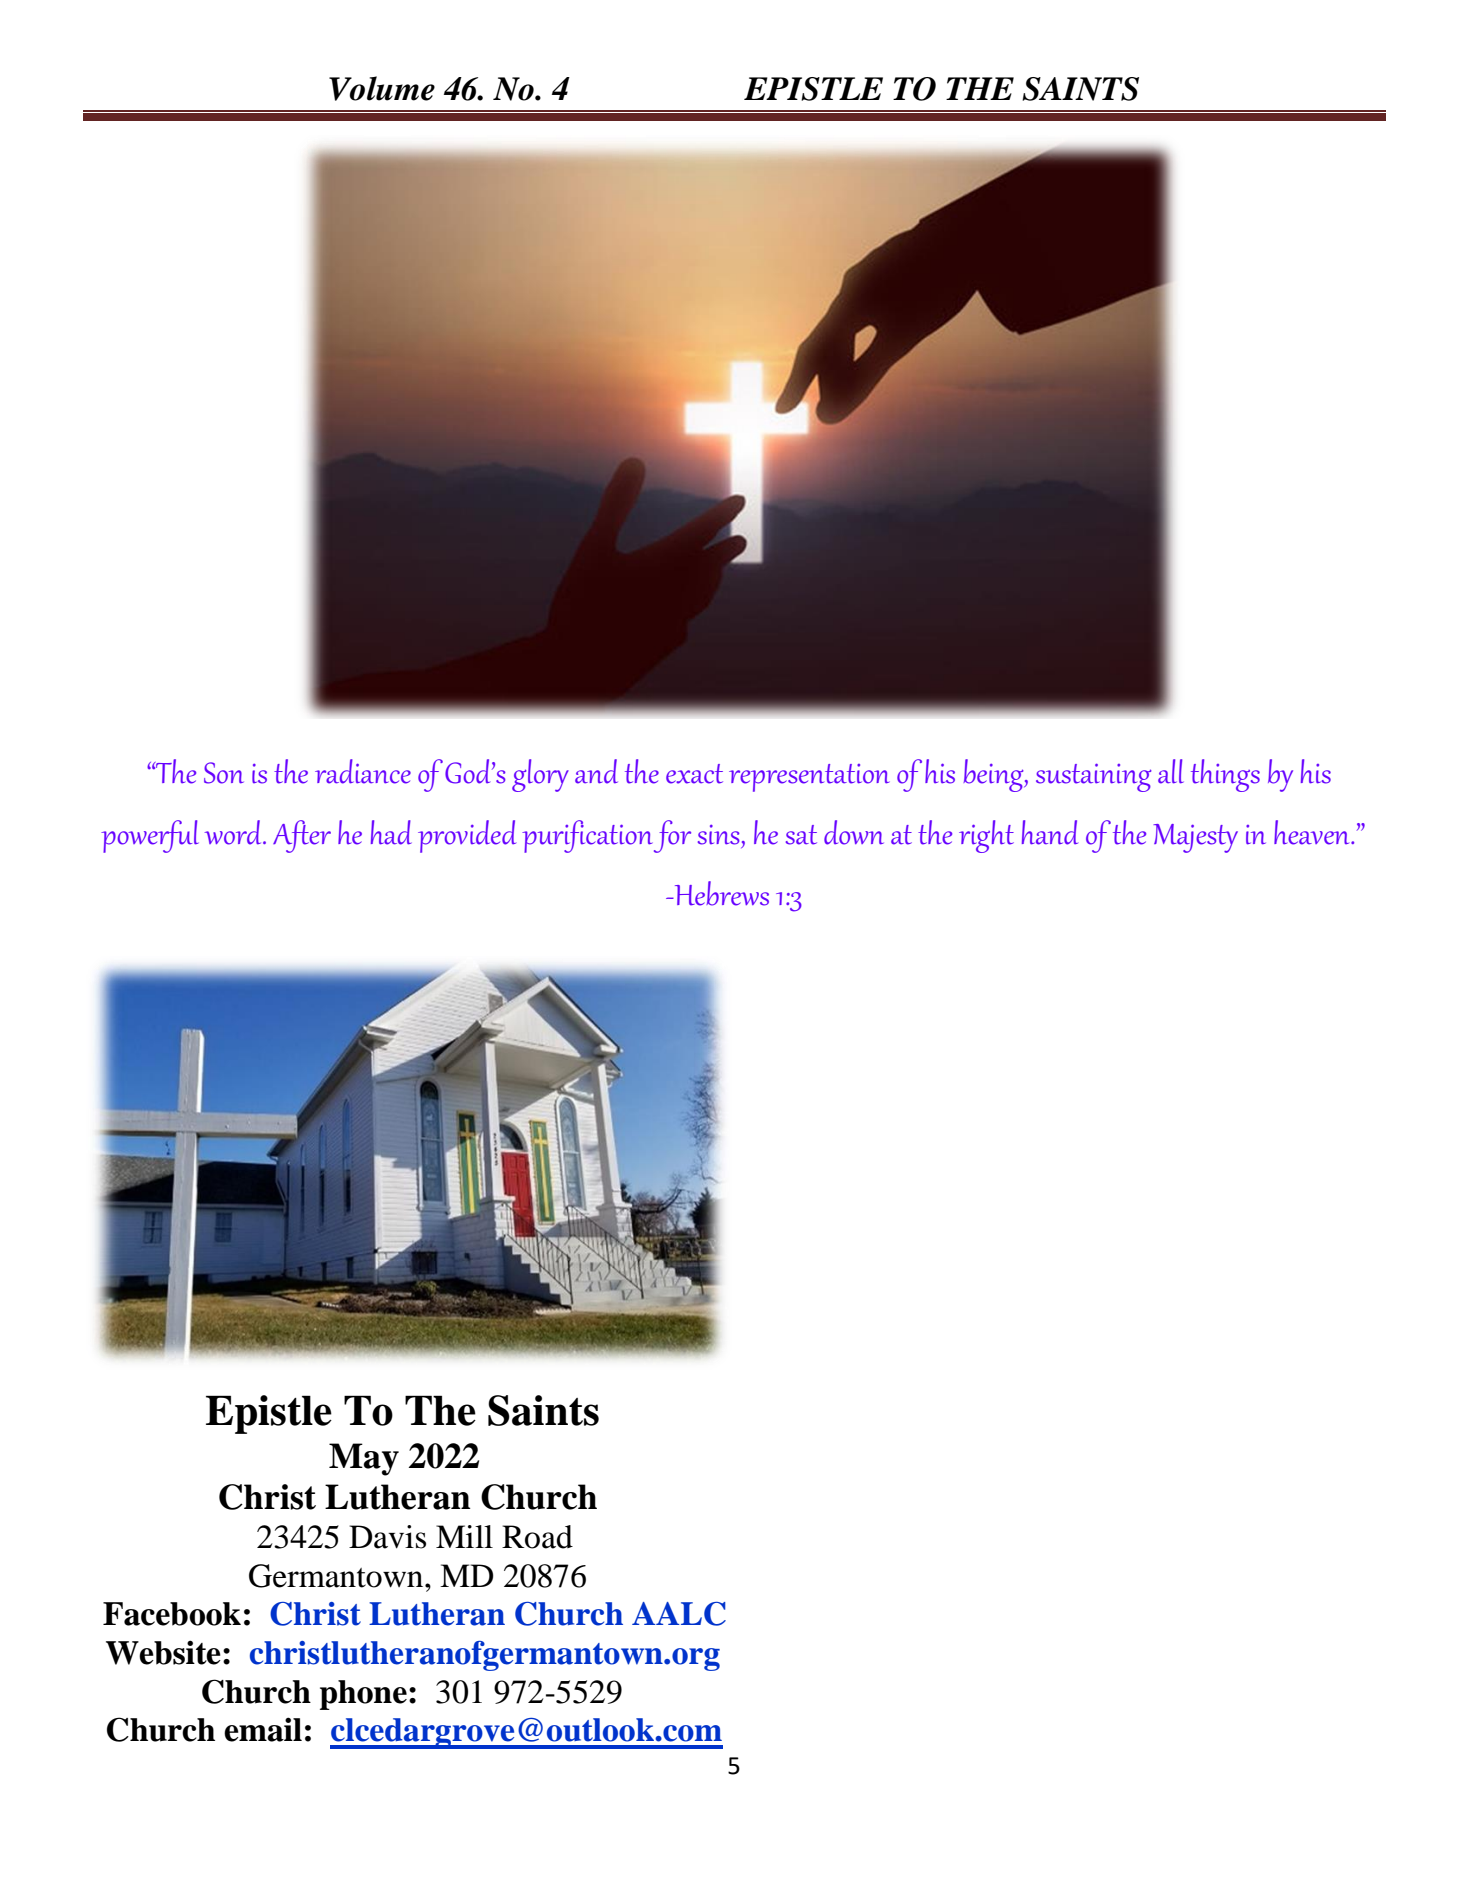 The image size is (1468, 1899). What do you see at coordinates (1195, 838) in the image?
I see `Majesty` at bounding box center [1195, 838].
